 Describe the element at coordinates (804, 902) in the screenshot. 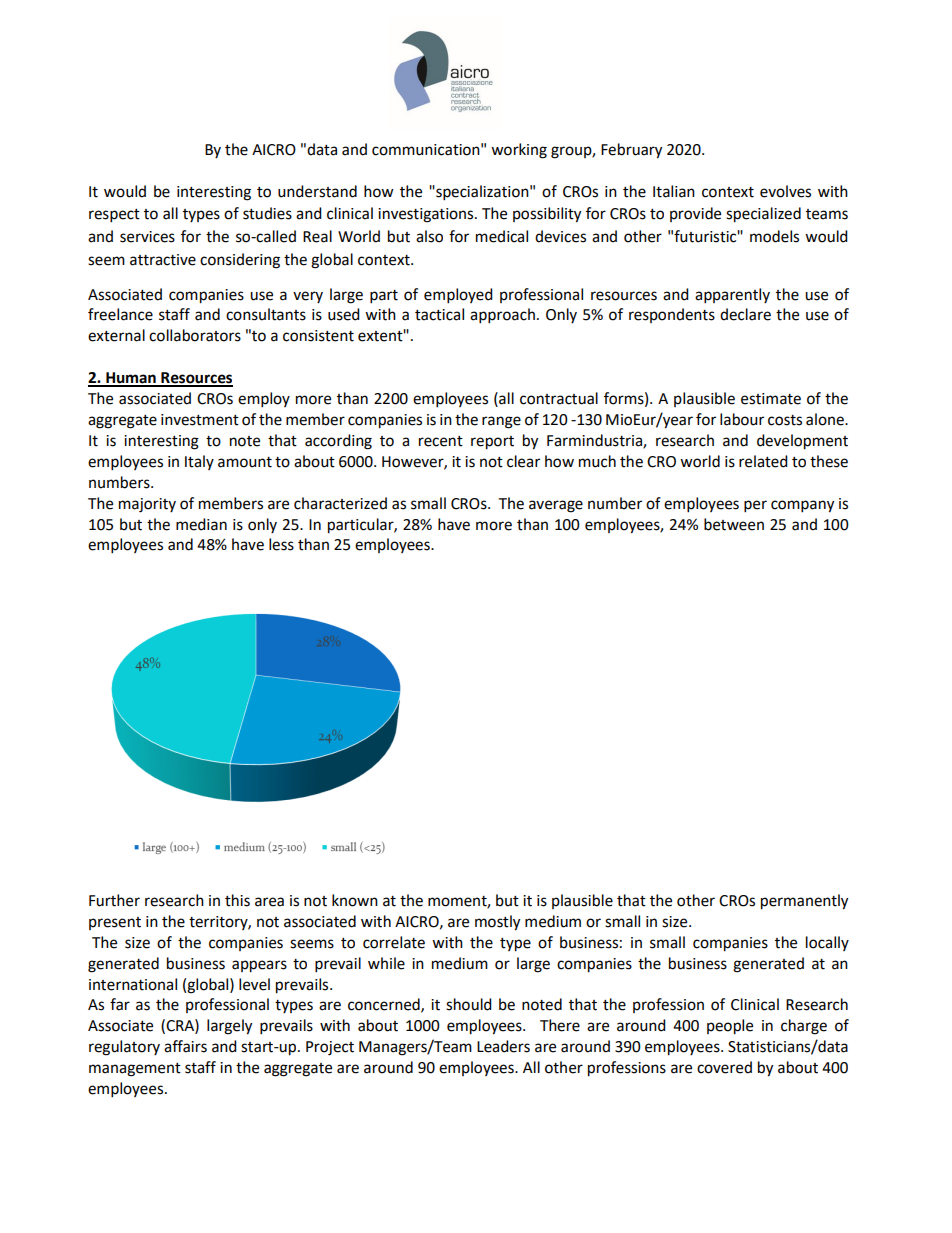

I see `permanently` at that location.
